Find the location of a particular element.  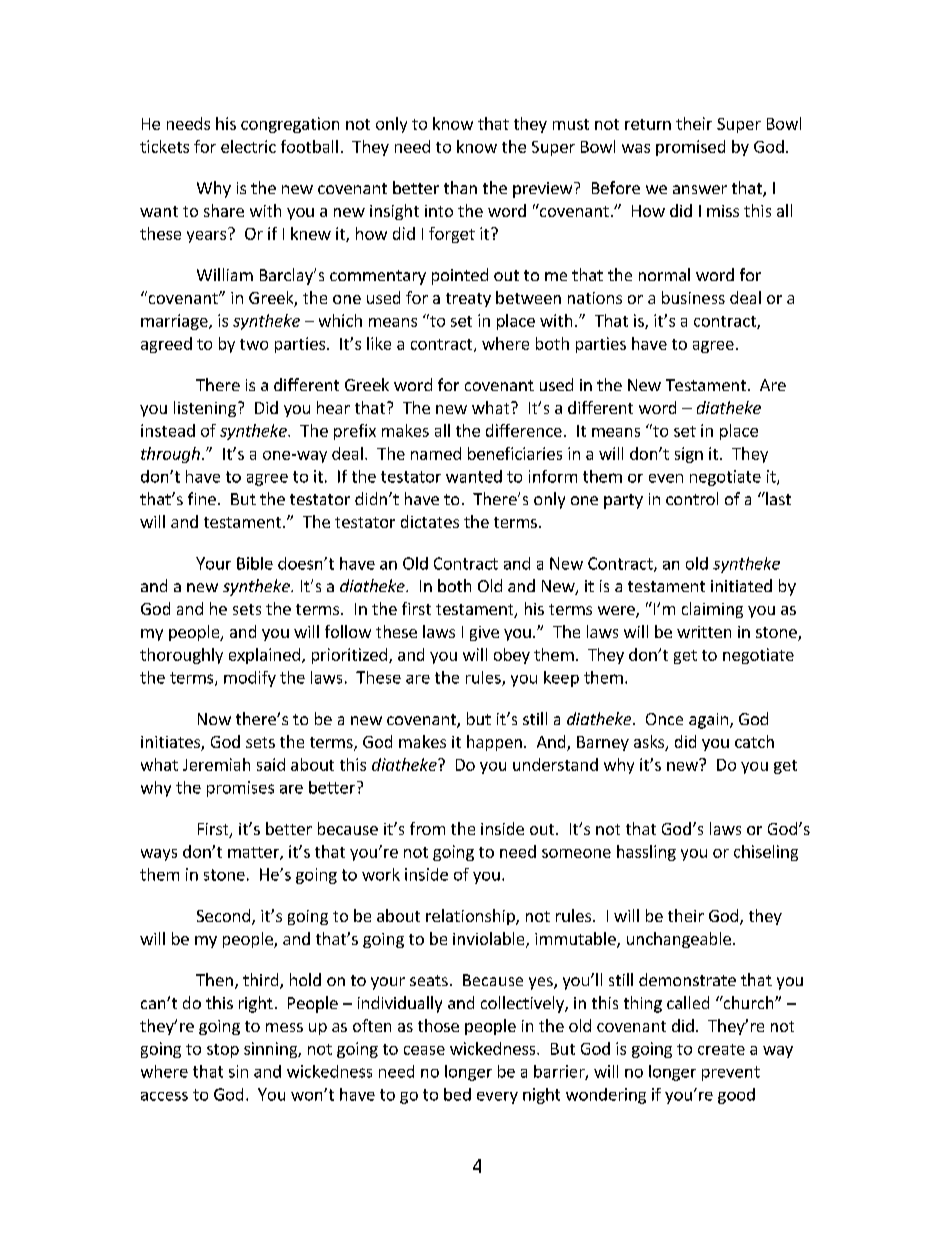

give is located at coordinates (484, 633).
